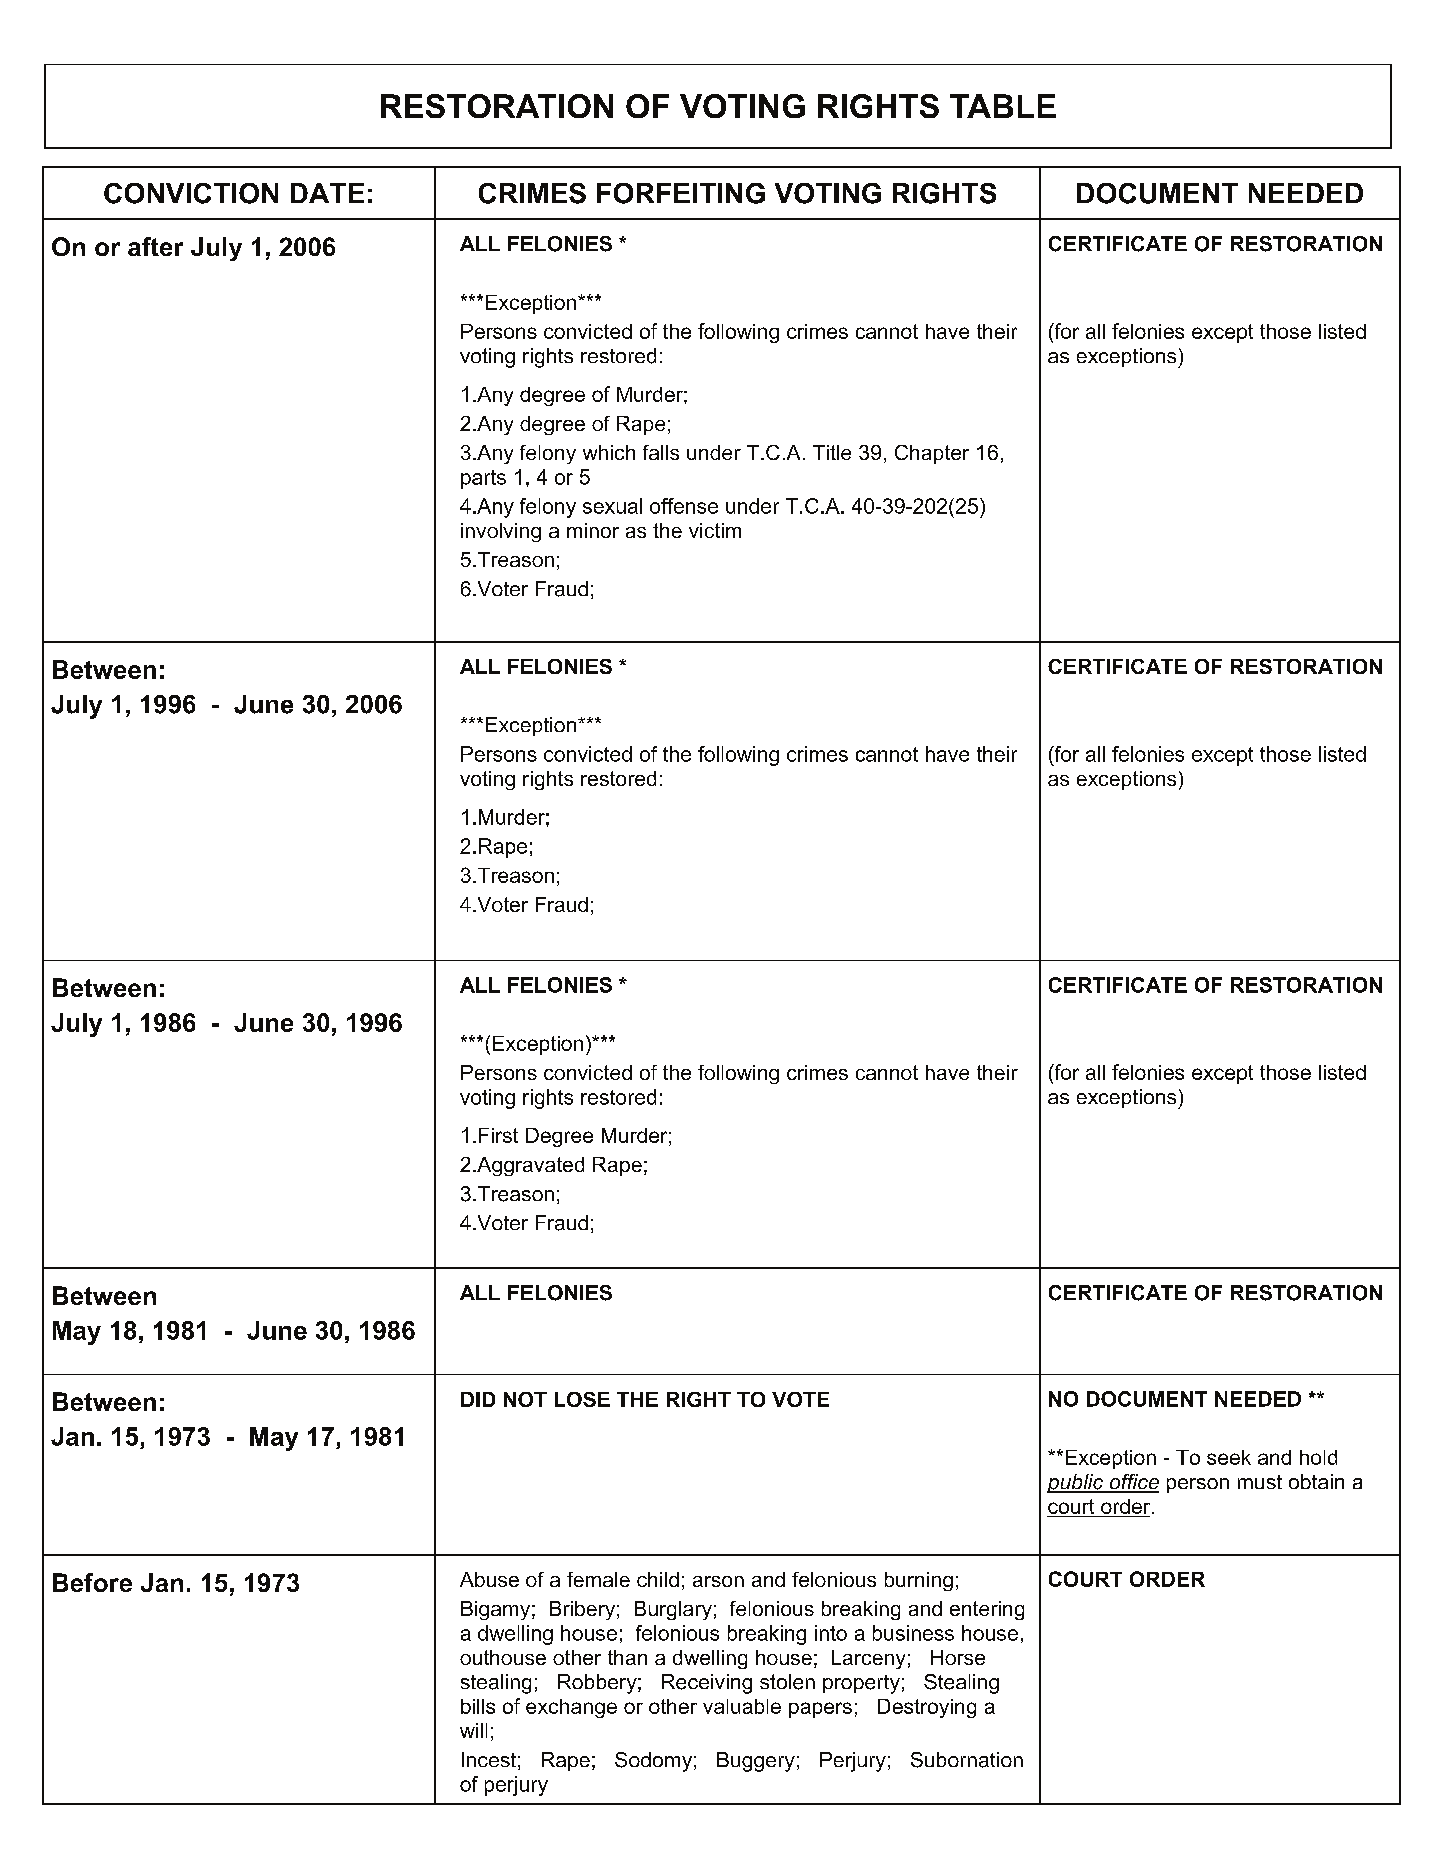 This screenshot has height=1868, width=1443. I want to click on FORFEITING, so click(681, 193).
